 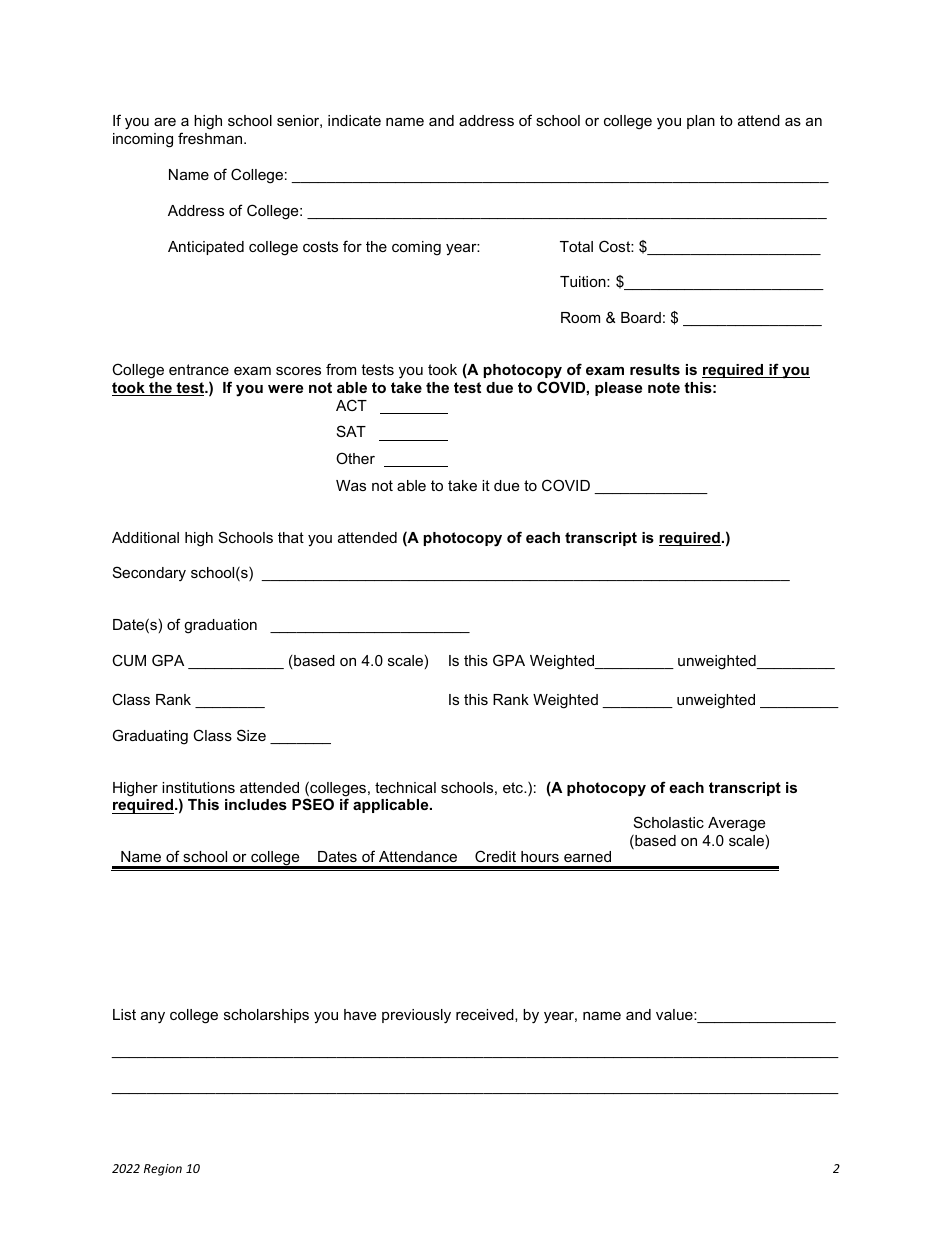 I want to click on institutions, so click(x=198, y=787).
